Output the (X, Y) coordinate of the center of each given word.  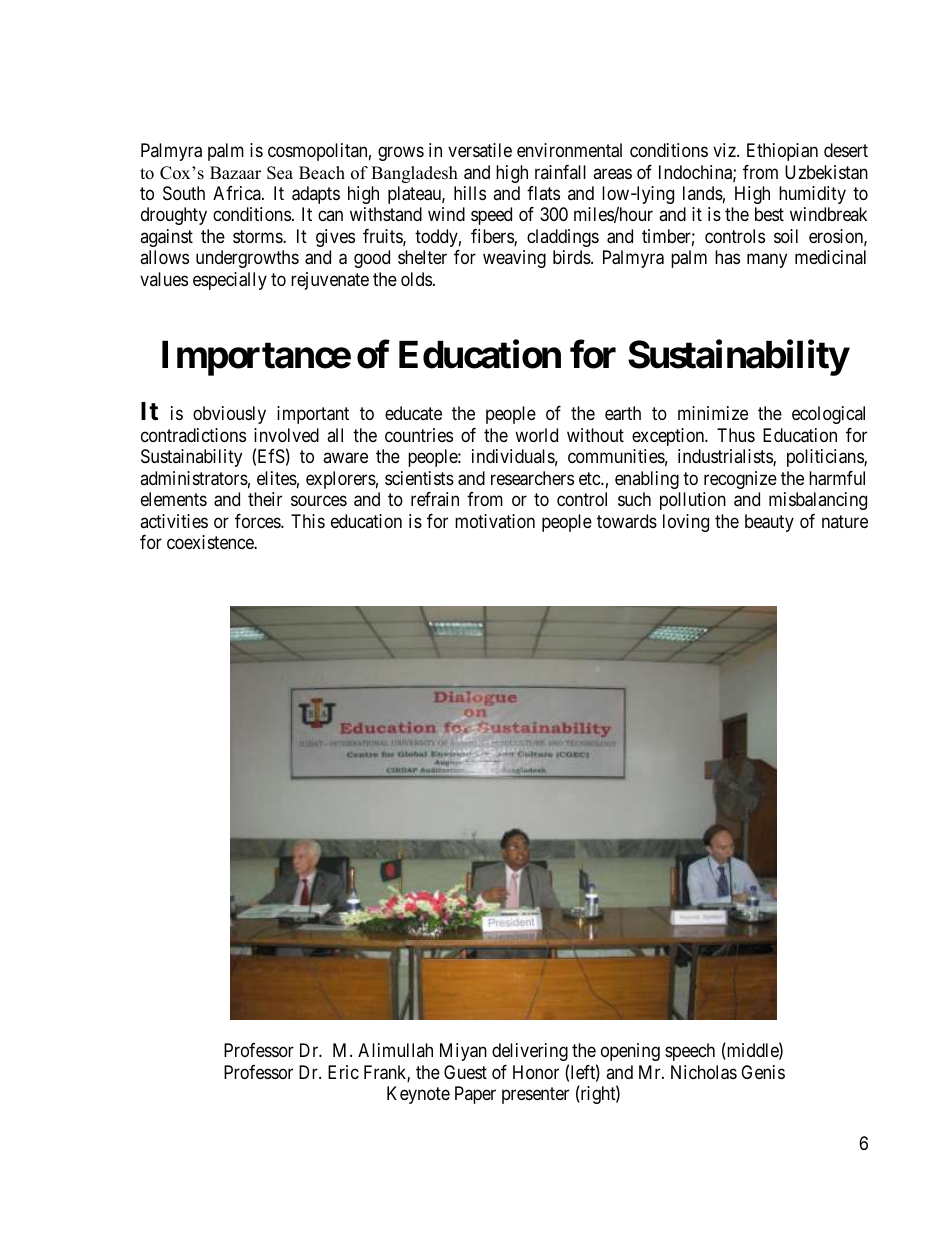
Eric (343, 1072)
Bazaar (235, 172)
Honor (536, 1072)
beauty (769, 523)
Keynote (418, 1095)
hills (470, 193)
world (536, 435)
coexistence (211, 542)
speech (690, 1052)
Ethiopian (782, 152)
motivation (495, 521)
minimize (713, 413)
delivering (530, 1052)
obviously (229, 415)
